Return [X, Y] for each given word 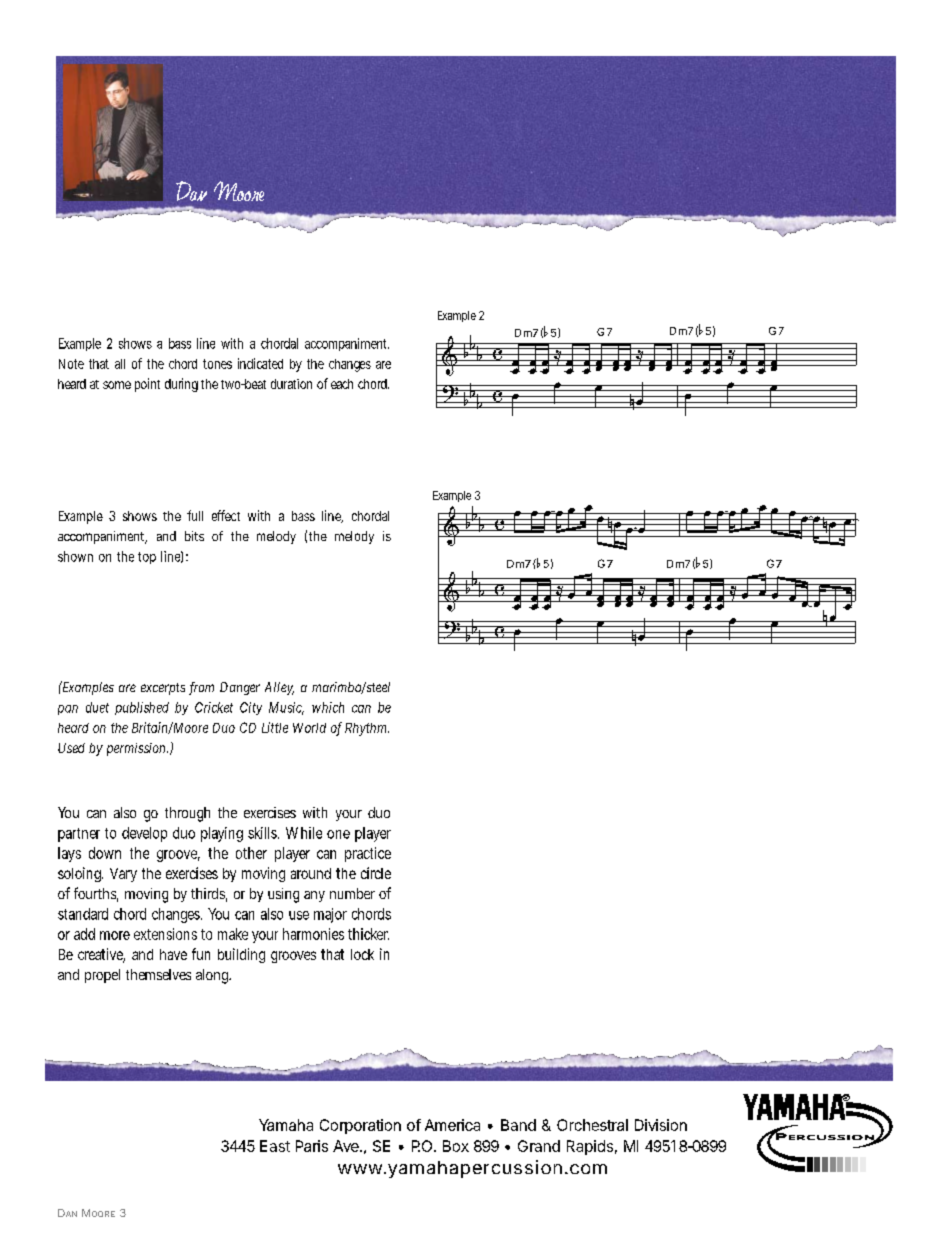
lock [362, 954]
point [147, 385]
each [342, 384]
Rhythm [367, 729]
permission [137, 749]
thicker [368, 934]
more [115, 935]
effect [226, 515]
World [309, 728]
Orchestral [592, 1125]
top [147, 558]
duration [291, 384]
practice [368, 854]
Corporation [360, 1126]
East [275, 1146]
